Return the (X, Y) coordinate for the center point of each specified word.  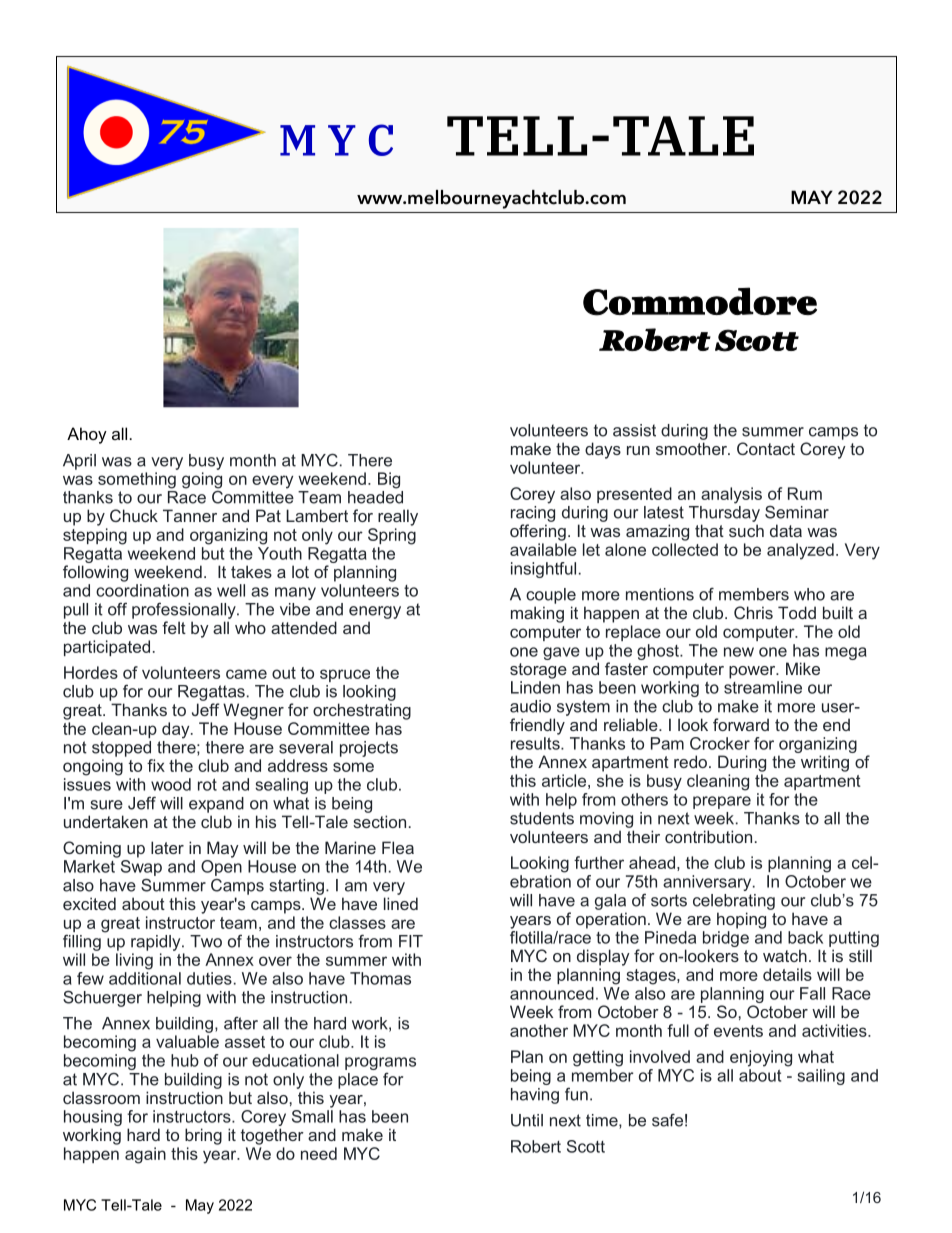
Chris (753, 612)
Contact (766, 448)
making (537, 614)
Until (527, 1120)
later (167, 847)
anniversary (708, 883)
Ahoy (87, 435)
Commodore (700, 301)
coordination (142, 590)
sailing (821, 1077)
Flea (398, 847)
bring (203, 1136)
